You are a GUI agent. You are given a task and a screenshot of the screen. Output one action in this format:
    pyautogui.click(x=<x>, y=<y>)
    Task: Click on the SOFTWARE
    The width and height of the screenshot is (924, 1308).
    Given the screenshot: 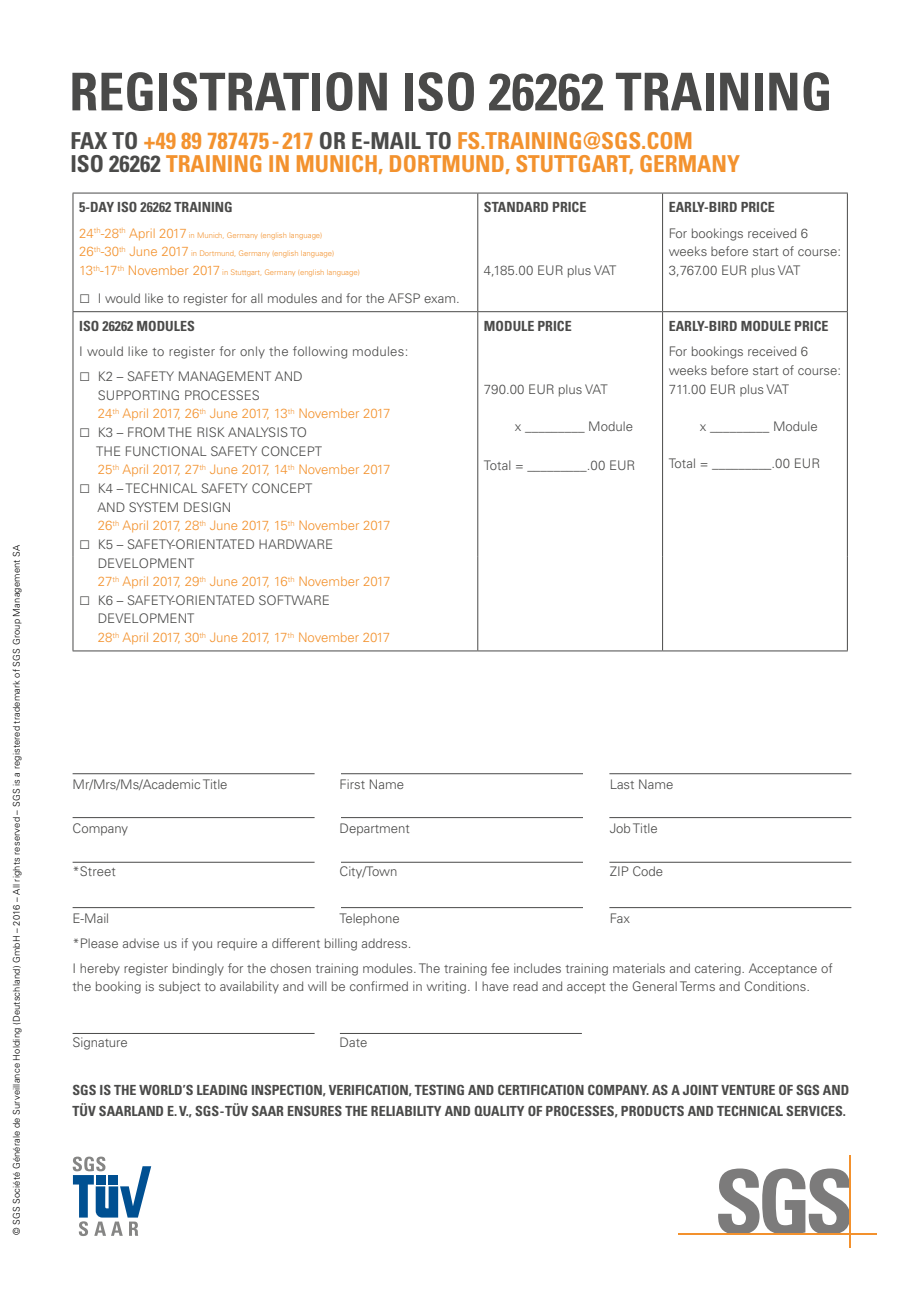 What is the action you would take?
    pyautogui.click(x=294, y=600)
